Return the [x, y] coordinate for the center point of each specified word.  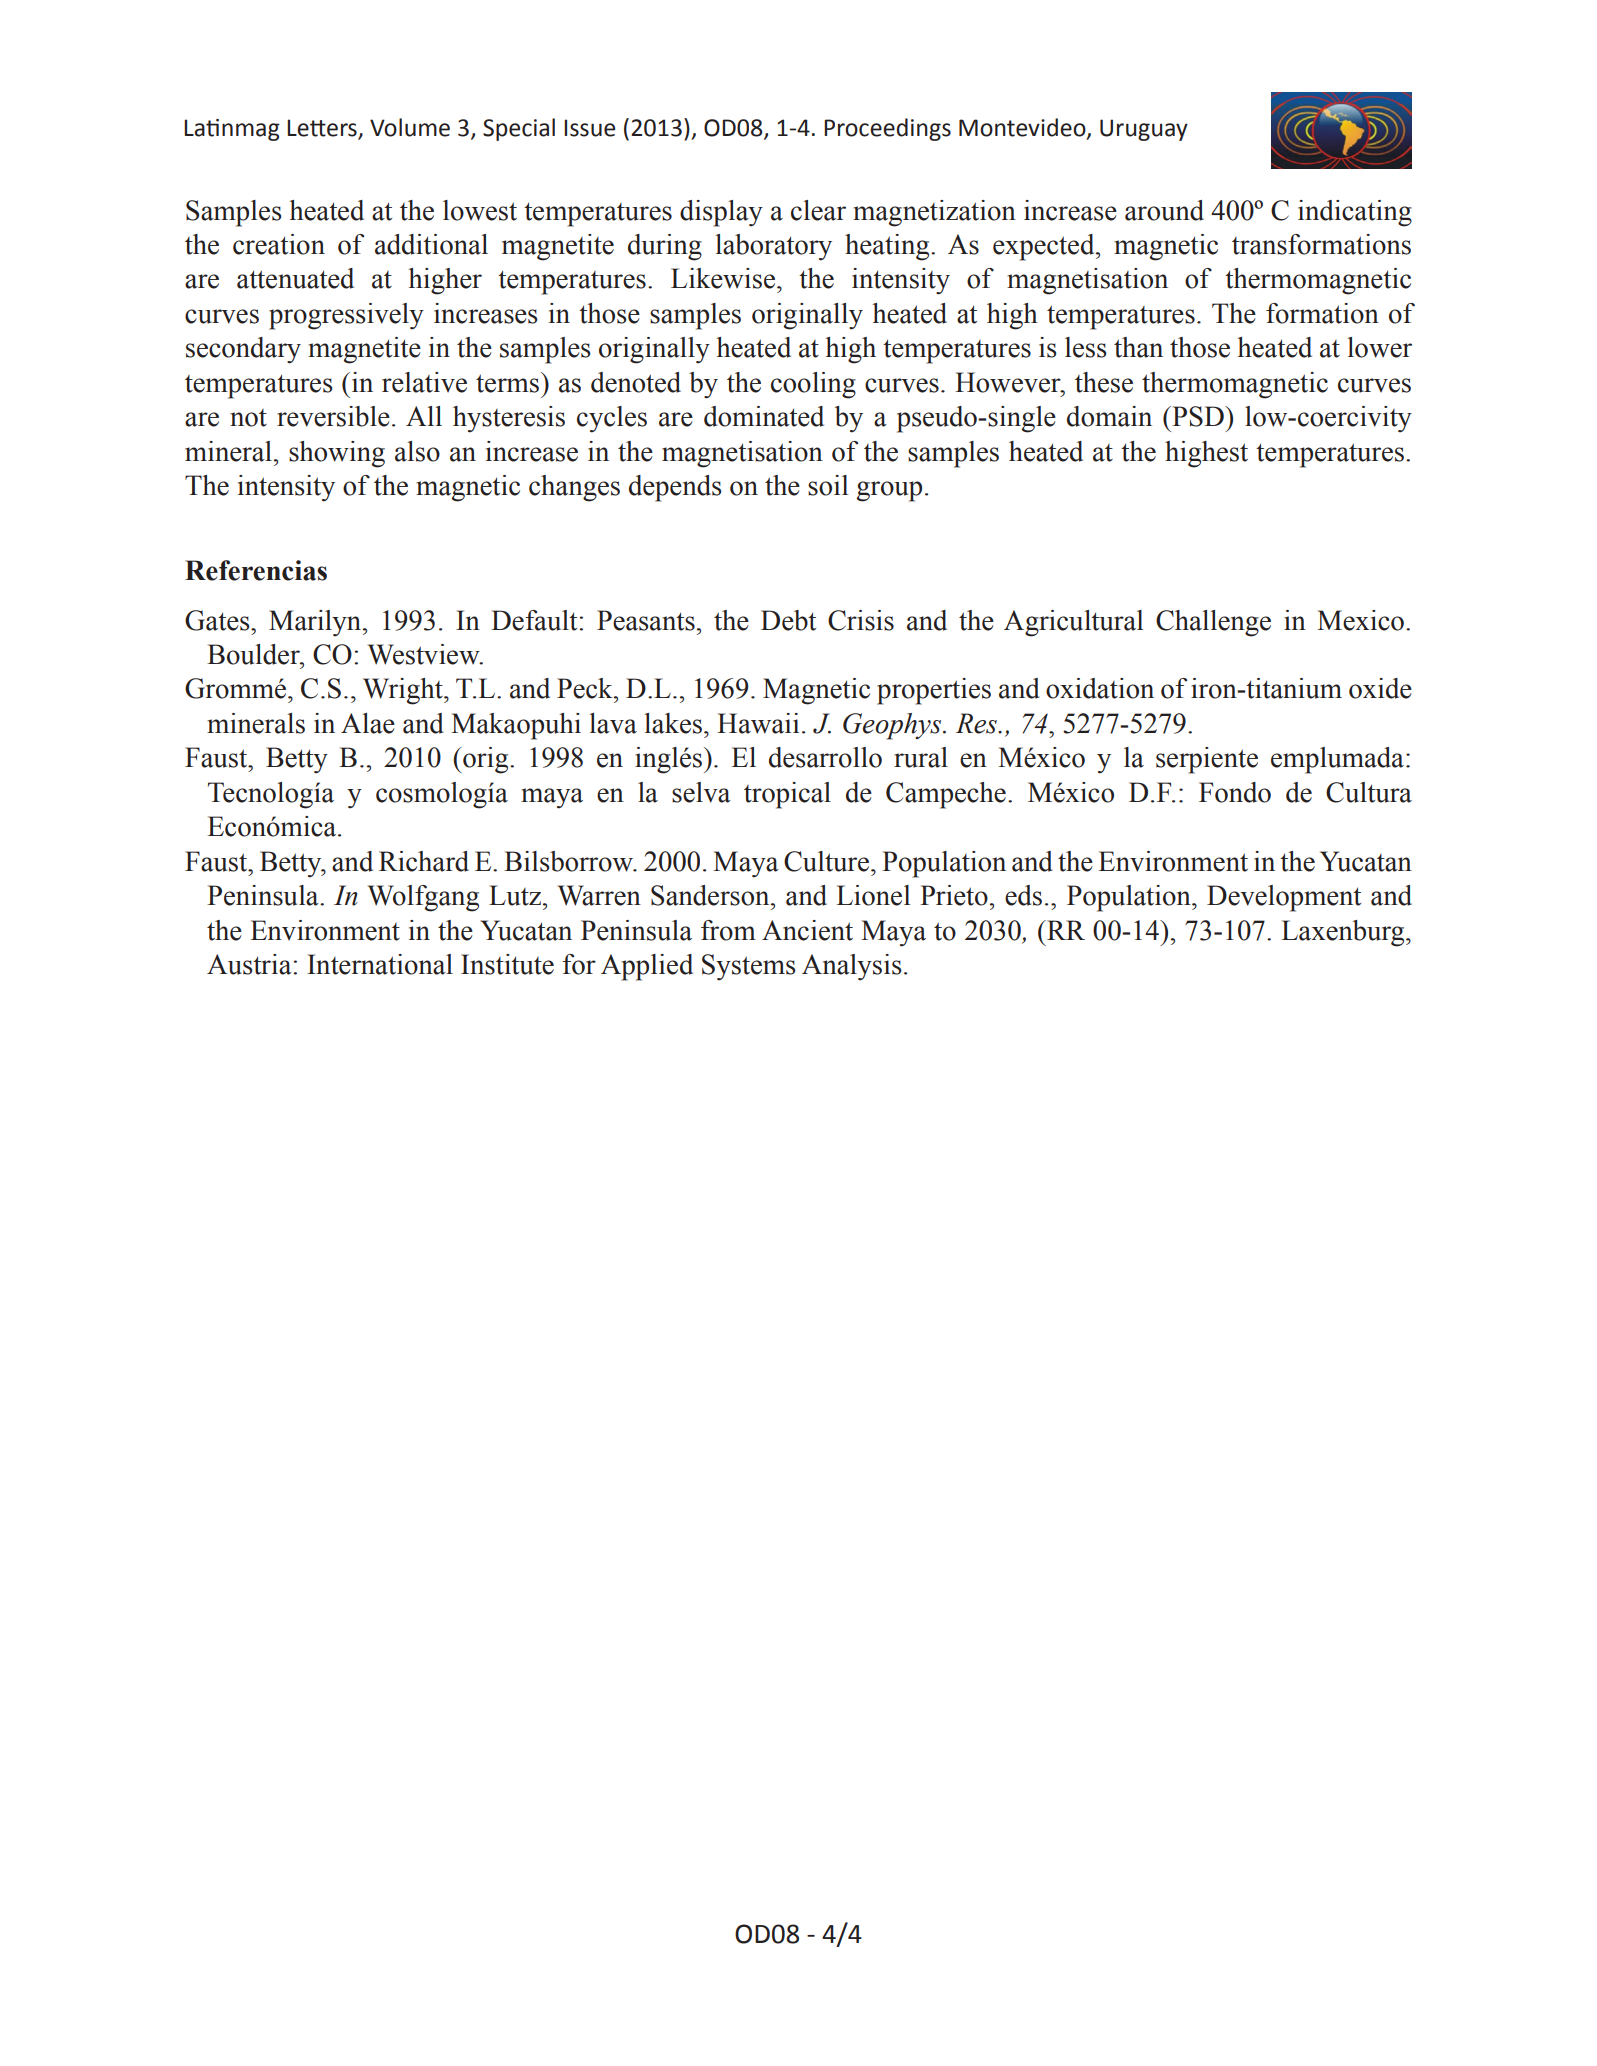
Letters [322, 128]
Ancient [807, 930]
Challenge [1213, 623]
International [380, 964]
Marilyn [316, 623]
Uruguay [1144, 130]
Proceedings [887, 129]
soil [828, 485]
